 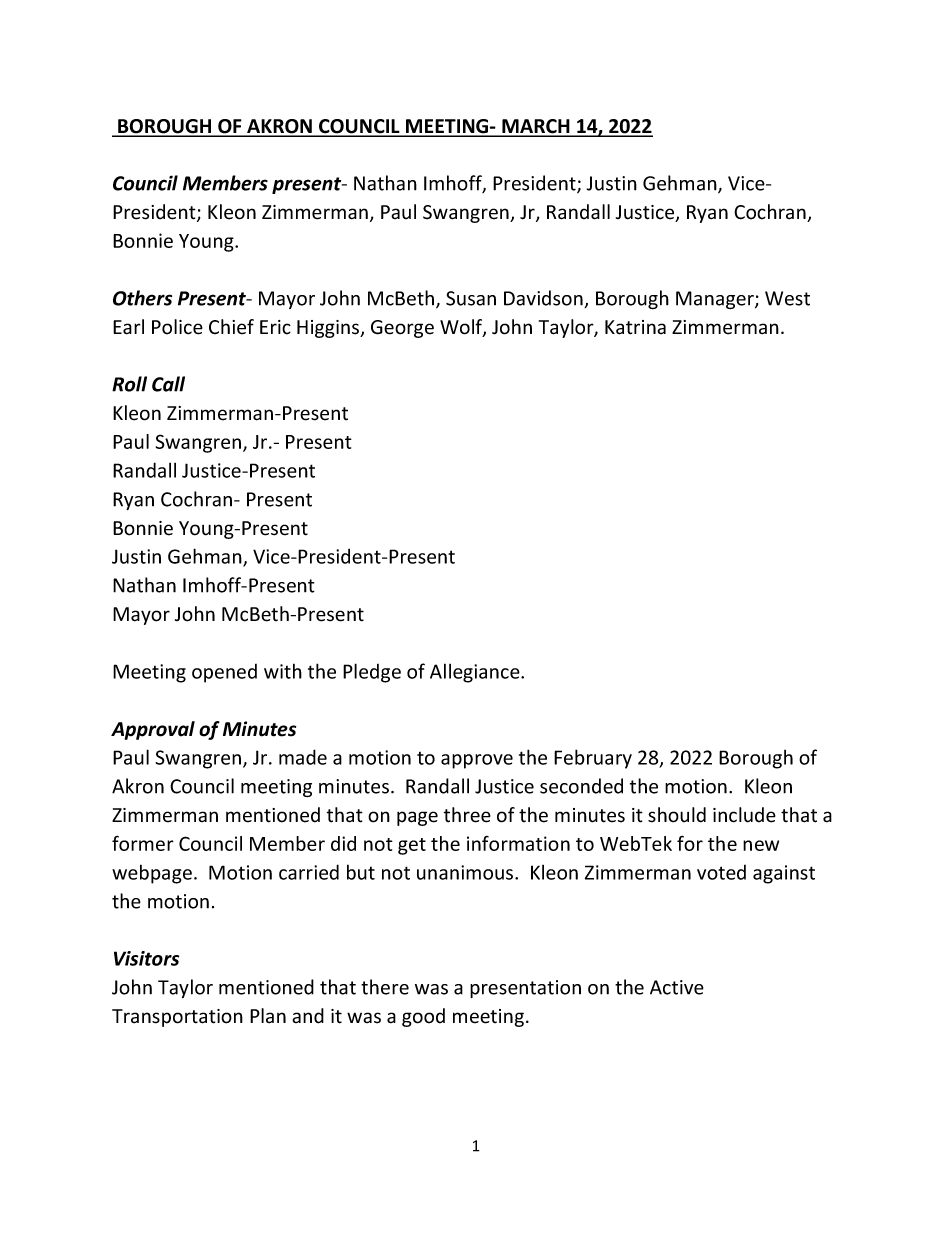 I want to click on Active, so click(x=677, y=987).
